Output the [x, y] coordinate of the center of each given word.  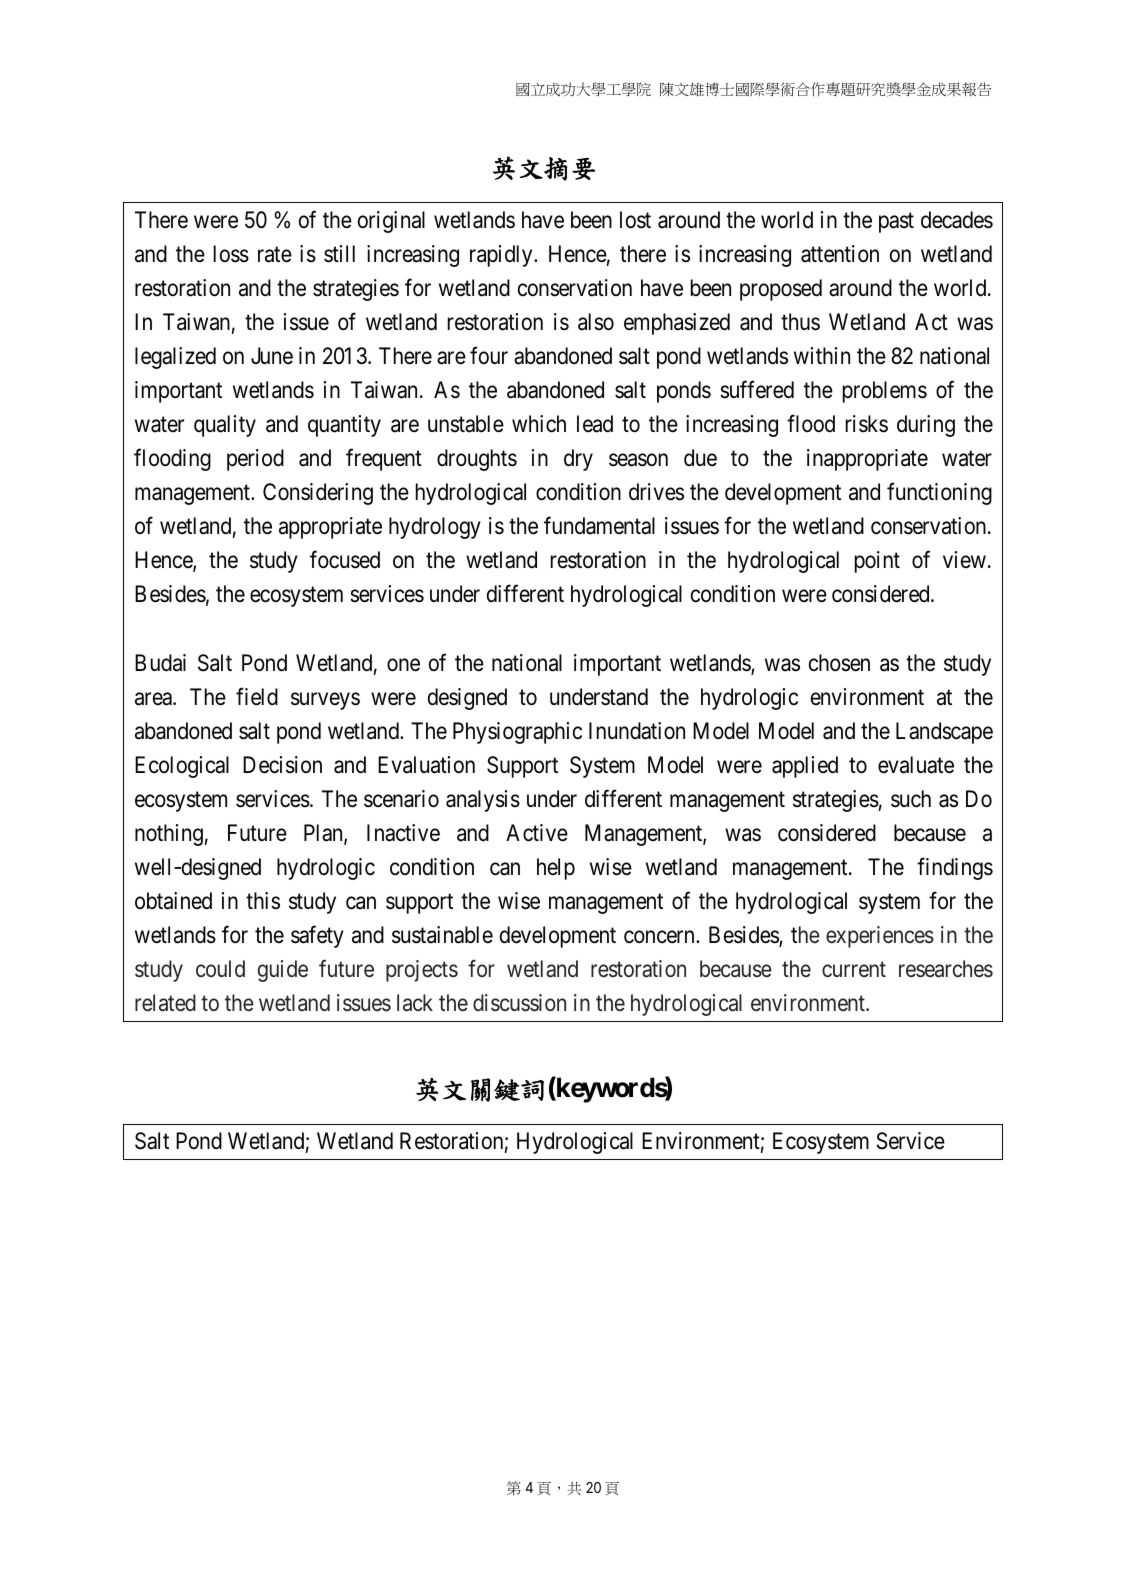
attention [840, 254]
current [854, 969]
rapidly [502, 256]
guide [283, 971]
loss [231, 254]
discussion [519, 1003]
